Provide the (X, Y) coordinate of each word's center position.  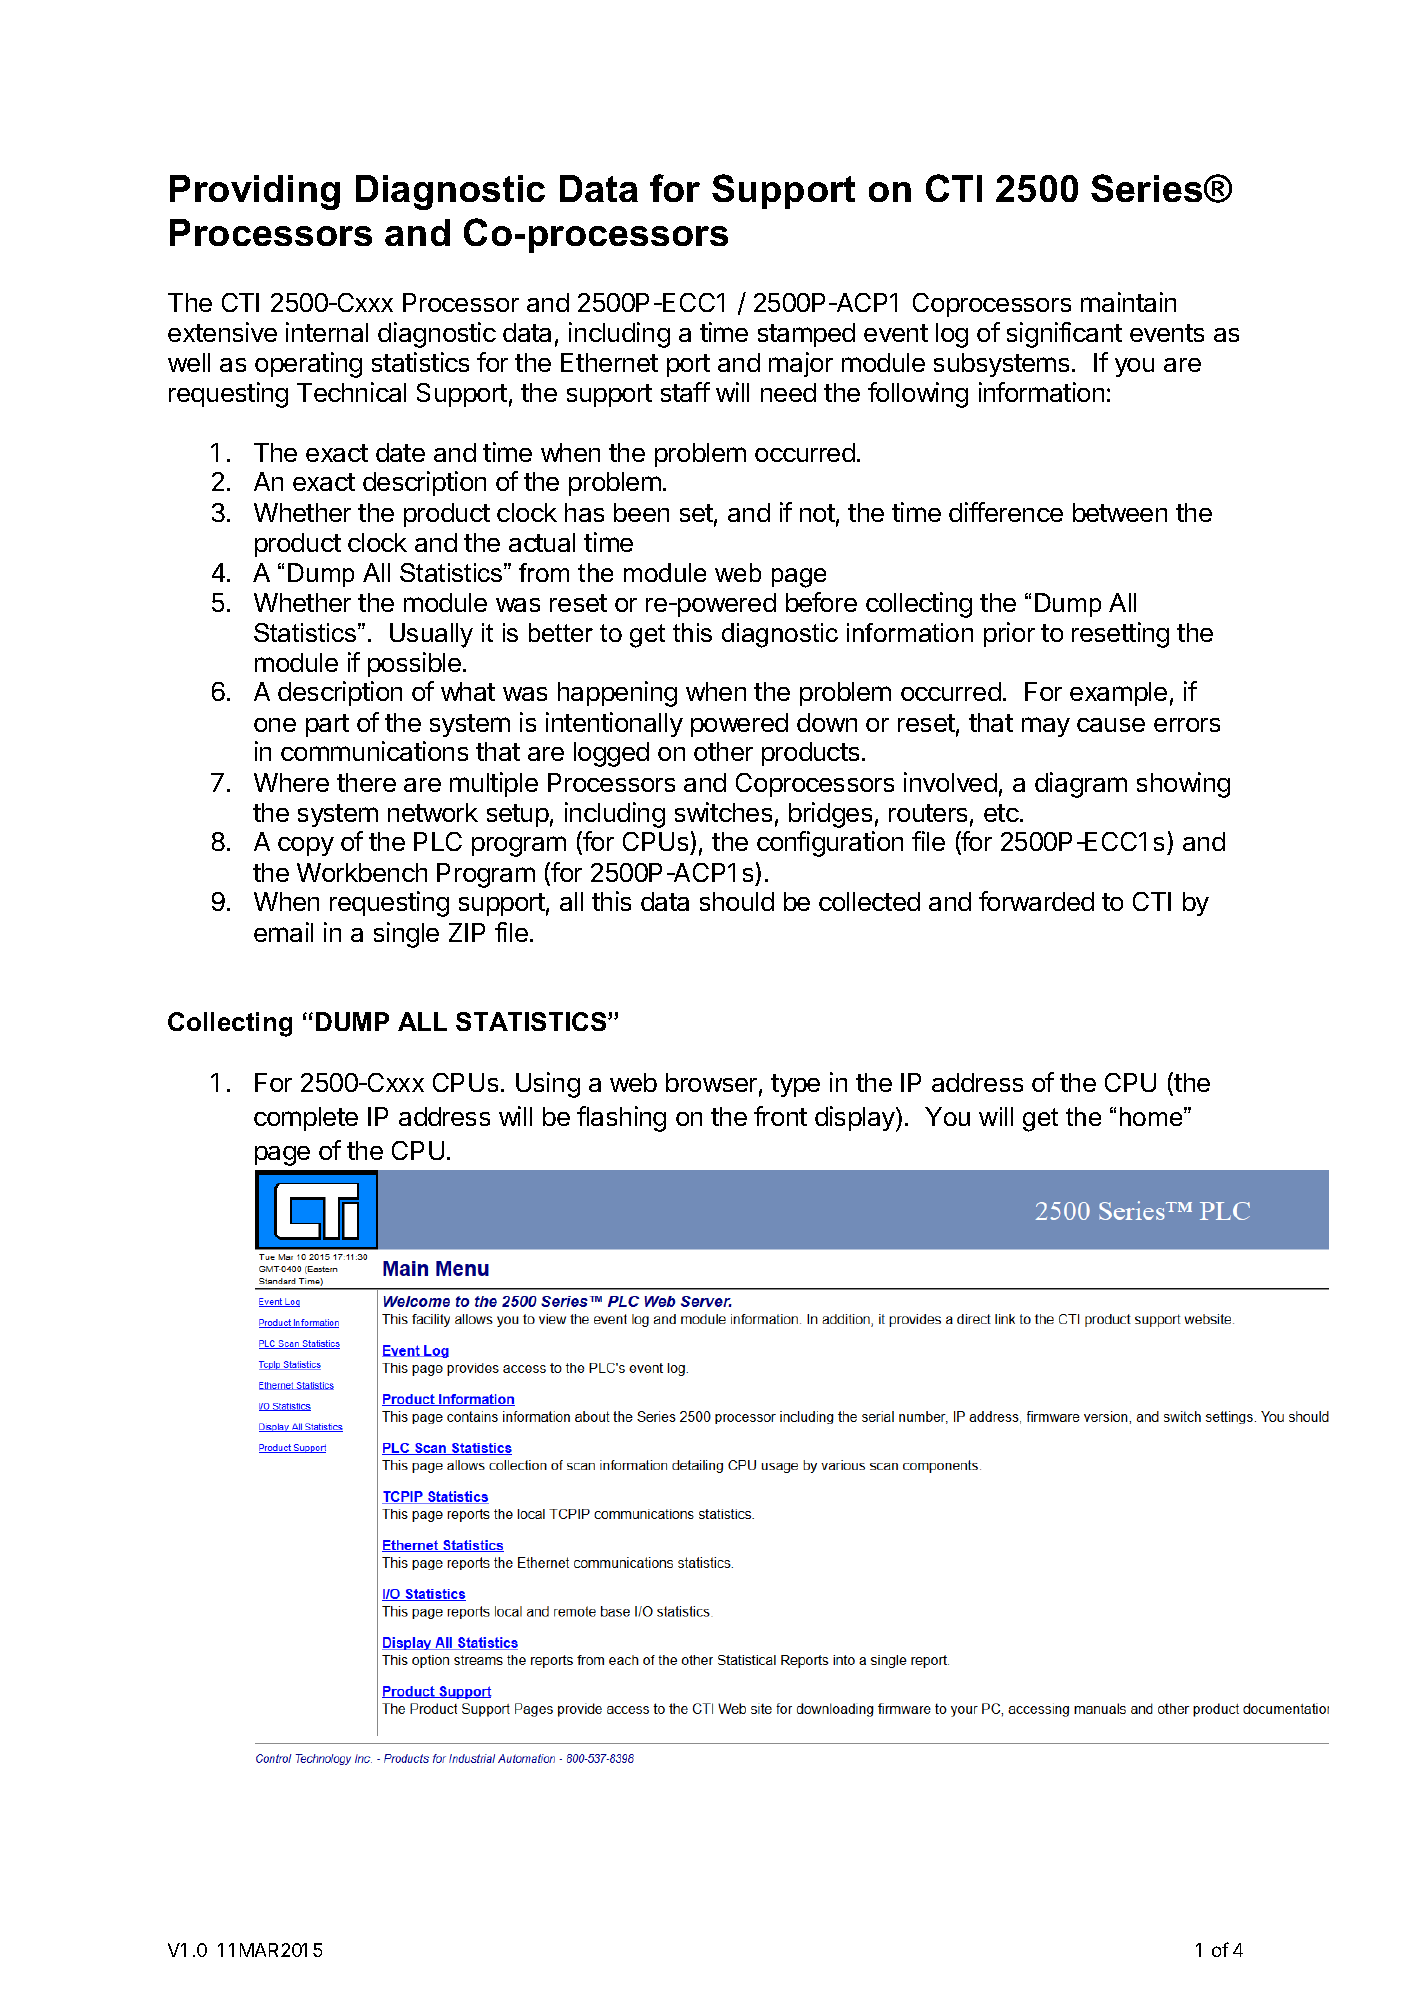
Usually (431, 635)
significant (1064, 335)
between (1120, 512)
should (737, 901)
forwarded (1036, 901)
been (641, 512)
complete (306, 1119)
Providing (255, 192)
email (283, 932)
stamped (806, 335)
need (788, 392)
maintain (1128, 302)
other (723, 751)
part (327, 725)
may (1046, 727)
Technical (351, 392)
